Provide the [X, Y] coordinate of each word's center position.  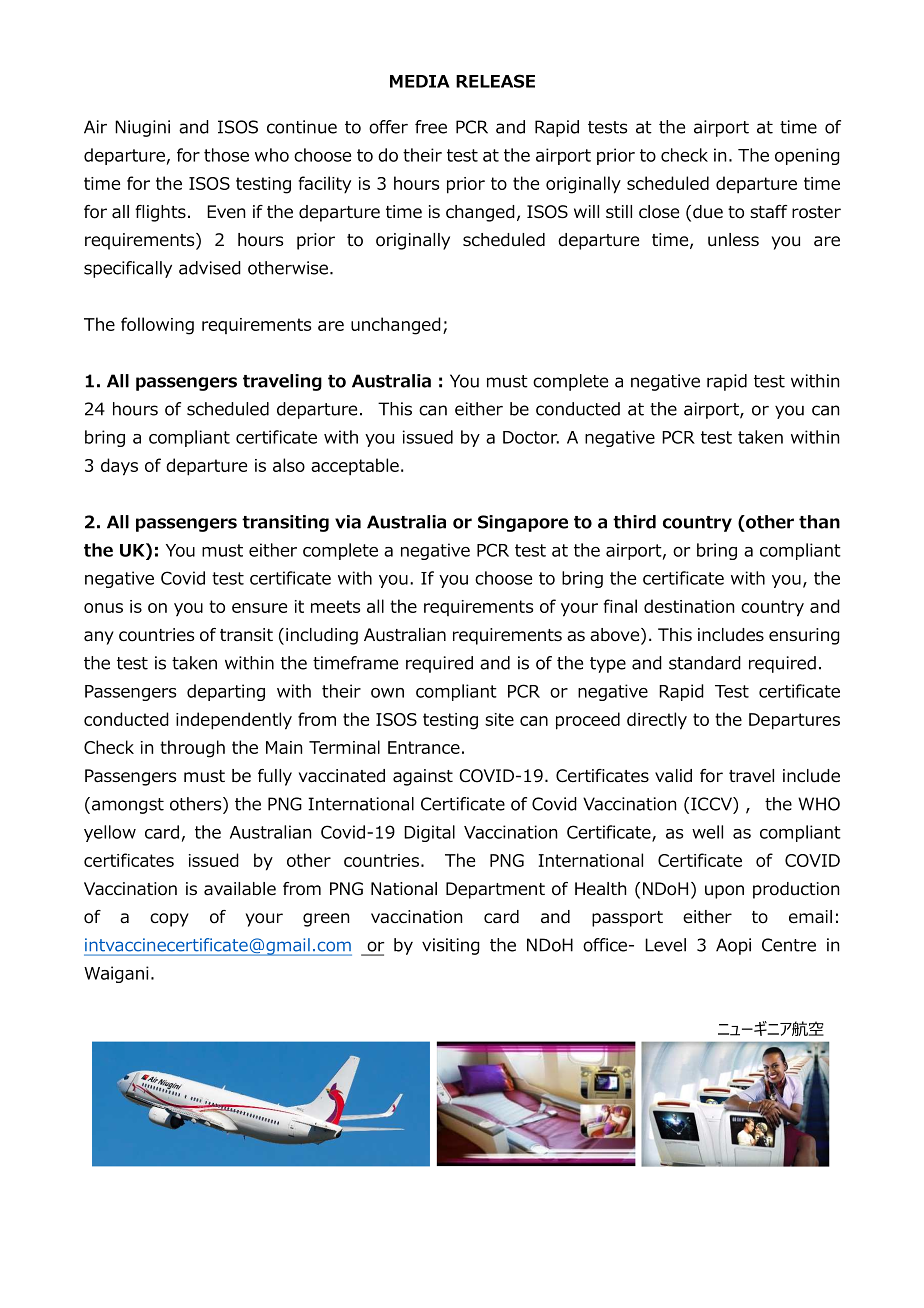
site [499, 719]
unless [733, 240]
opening [807, 156]
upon [724, 892]
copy [169, 920]
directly [657, 721]
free [431, 127]
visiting [450, 946]
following [157, 326]
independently [234, 721]
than [819, 522]
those [226, 155]
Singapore [523, 523]
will [586, 211]
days [119, 467]
